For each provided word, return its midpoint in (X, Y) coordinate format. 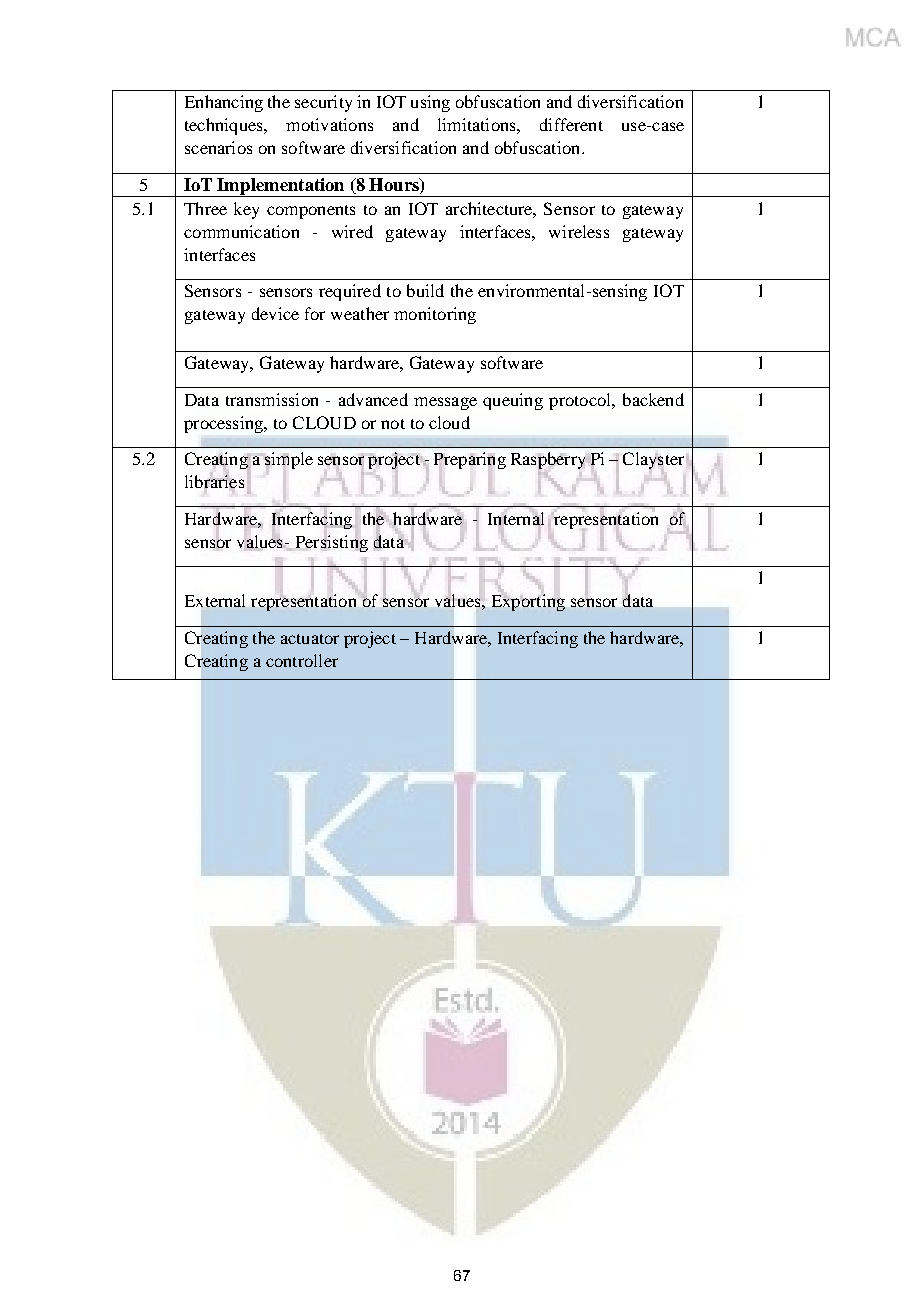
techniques (225, 126)
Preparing (470, 460)
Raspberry (548, 460)
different (571, 124)
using (430, 103)
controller (302, 660)
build (425, 290)
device (275, 313)
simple (289, 460)
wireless (579, 231)
